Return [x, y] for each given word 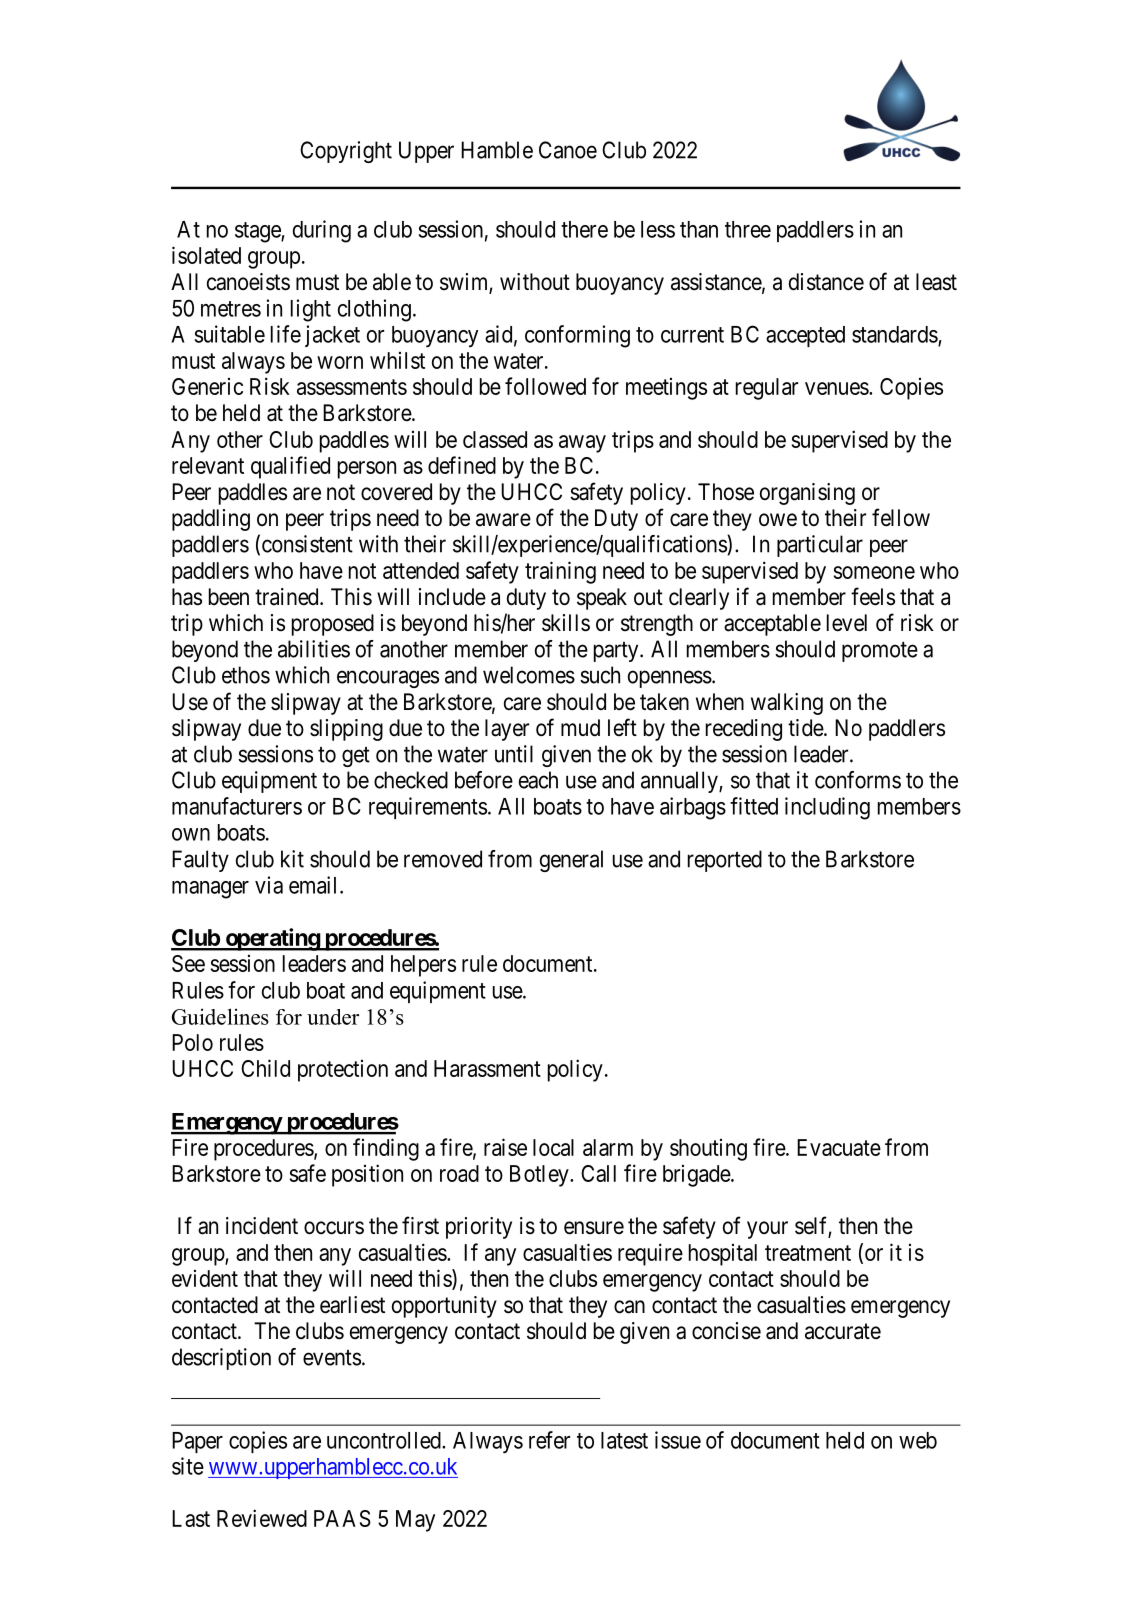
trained [288, 597]
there [584, 229]
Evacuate [839, 1147]
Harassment [487, 1068]
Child [265, 1068]
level [847, 623]
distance [826, 282]
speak [602, 599]
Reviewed [262, 1518]
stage [258, 232]
